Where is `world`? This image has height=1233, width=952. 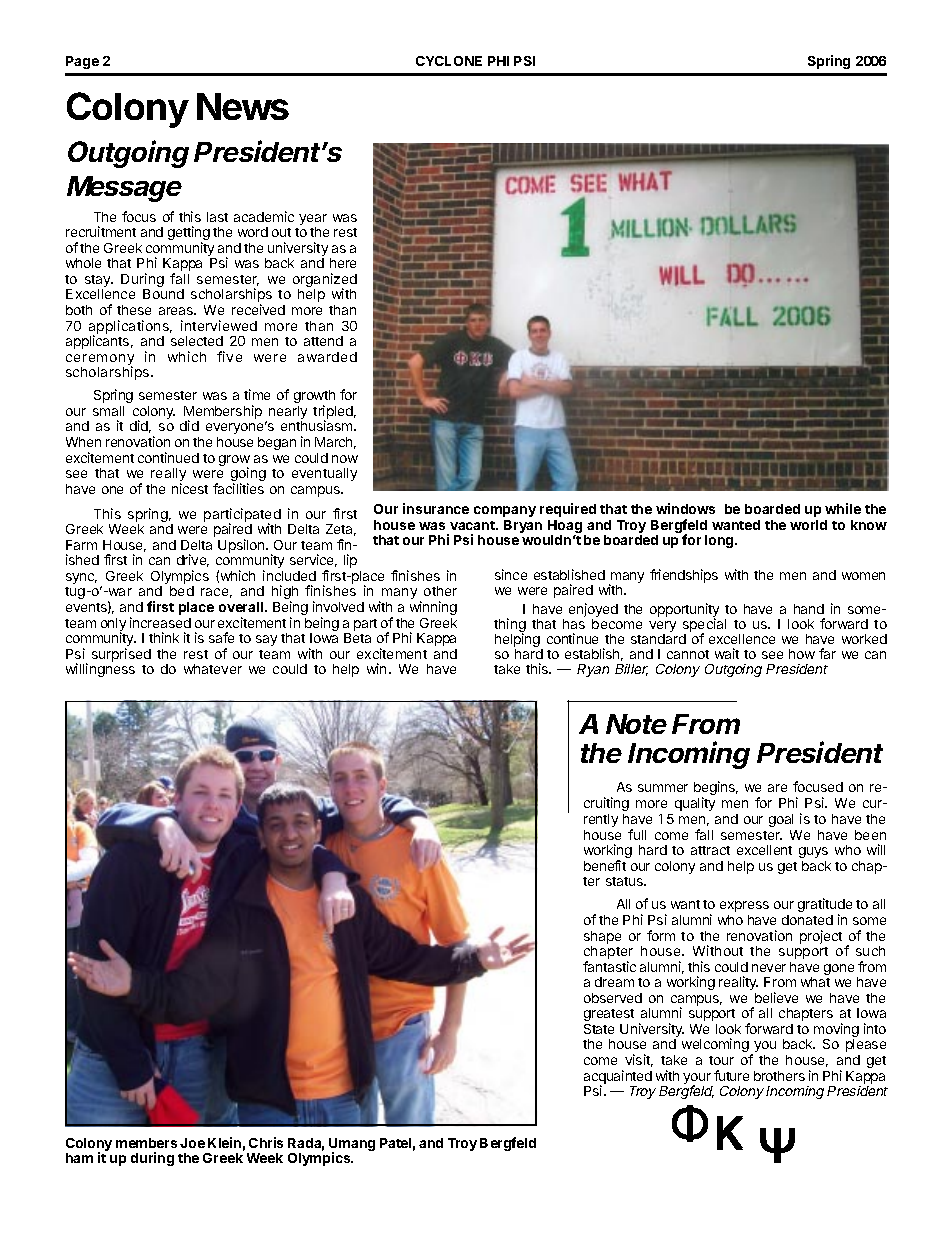 world is located at coordinates (808, 525).
